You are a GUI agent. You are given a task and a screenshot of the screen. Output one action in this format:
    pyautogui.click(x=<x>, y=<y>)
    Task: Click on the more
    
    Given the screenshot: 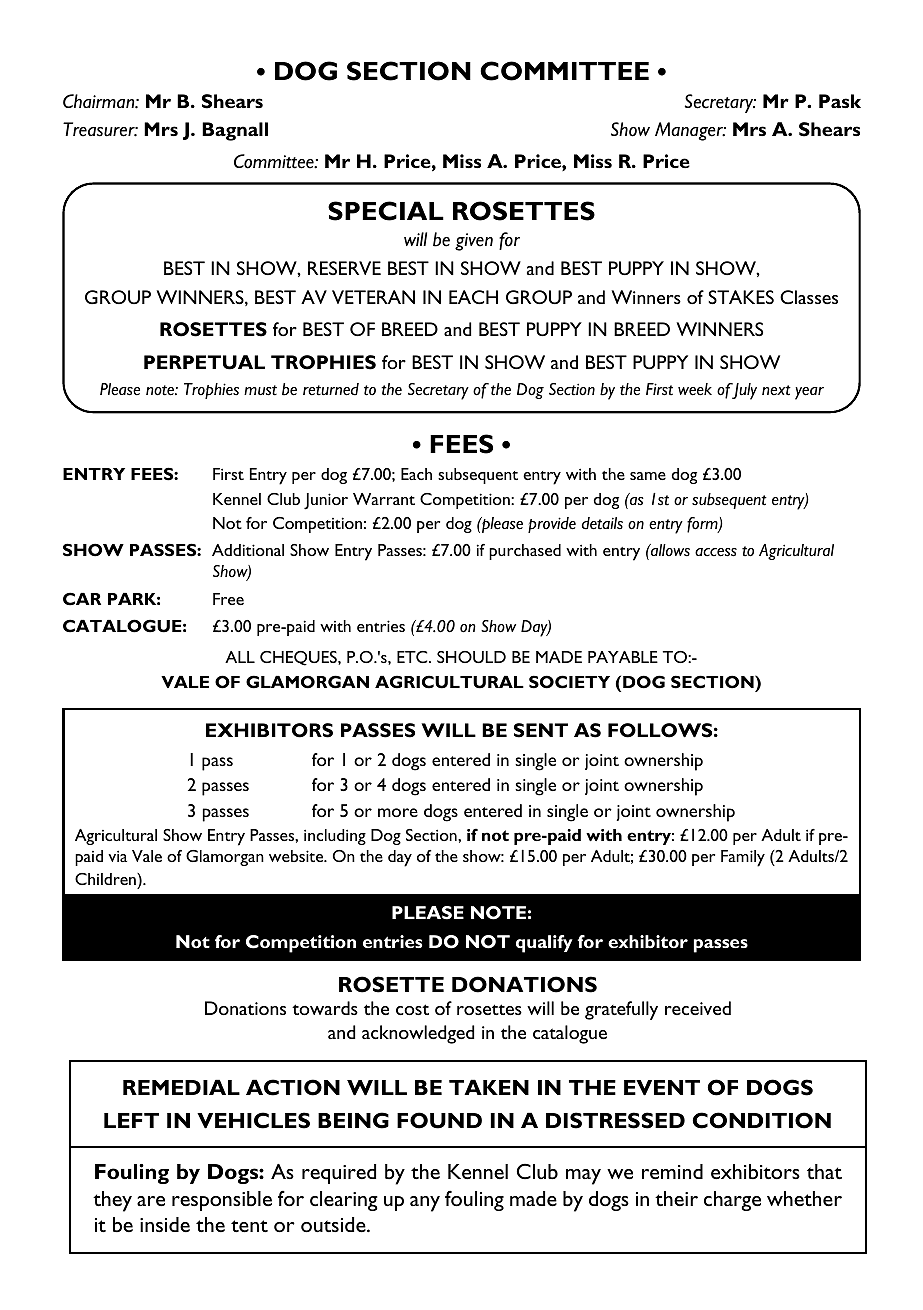 What is the action you would take?
    pyautogui.click(x=398, y=812)
